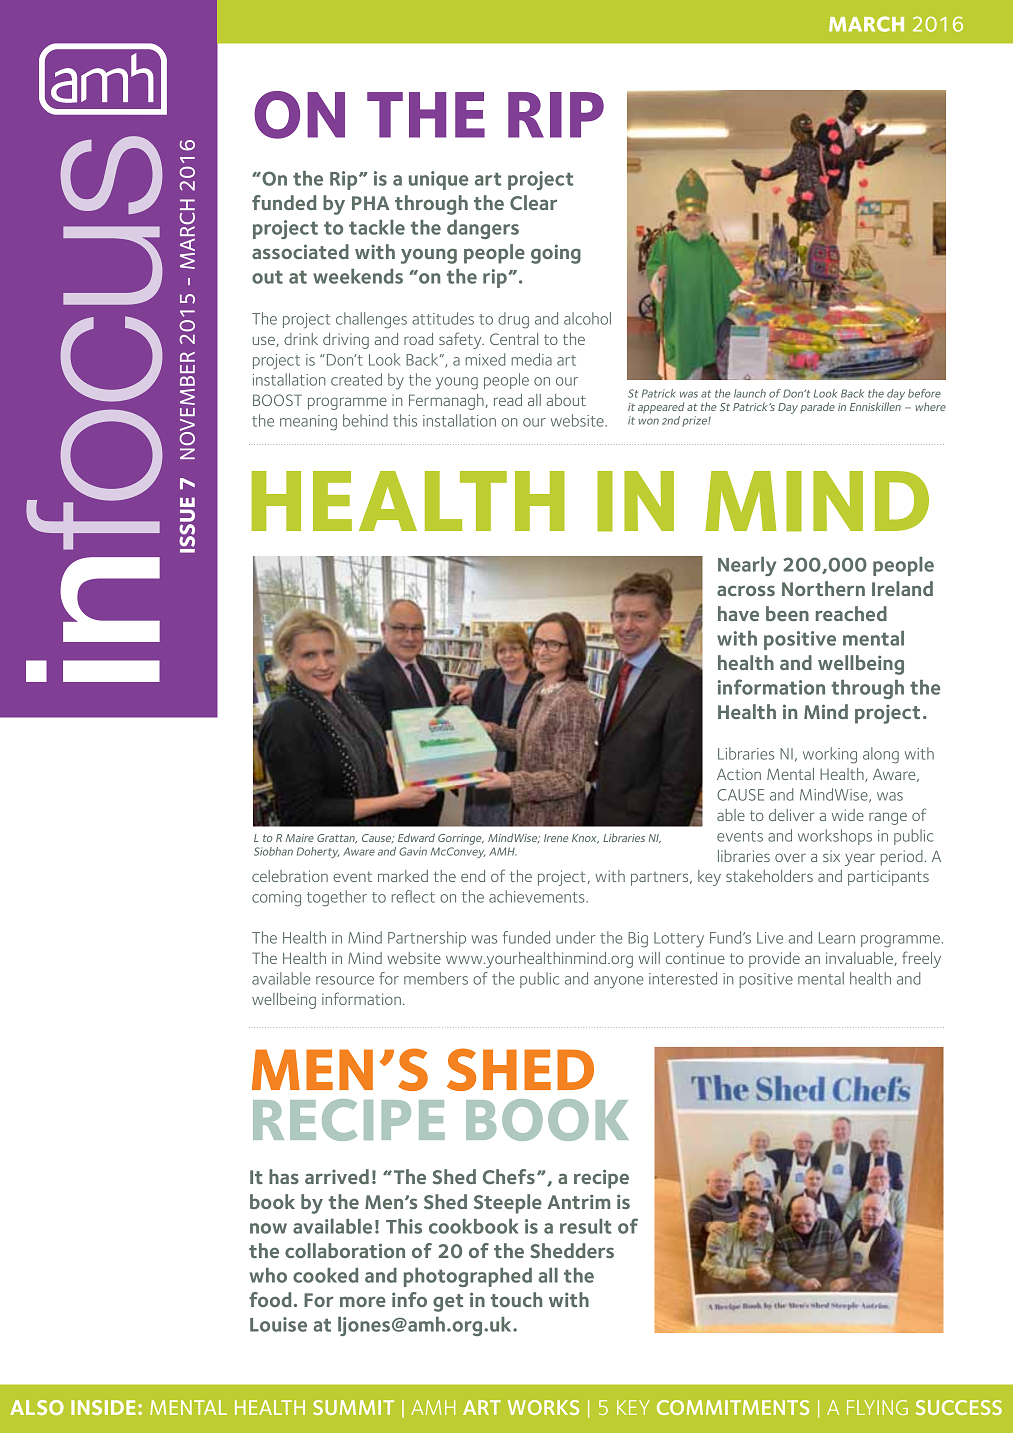 The image size is (1013, 1433). Describe the element at coordinates (774, 960) in the image. I see `provide` at that location.
